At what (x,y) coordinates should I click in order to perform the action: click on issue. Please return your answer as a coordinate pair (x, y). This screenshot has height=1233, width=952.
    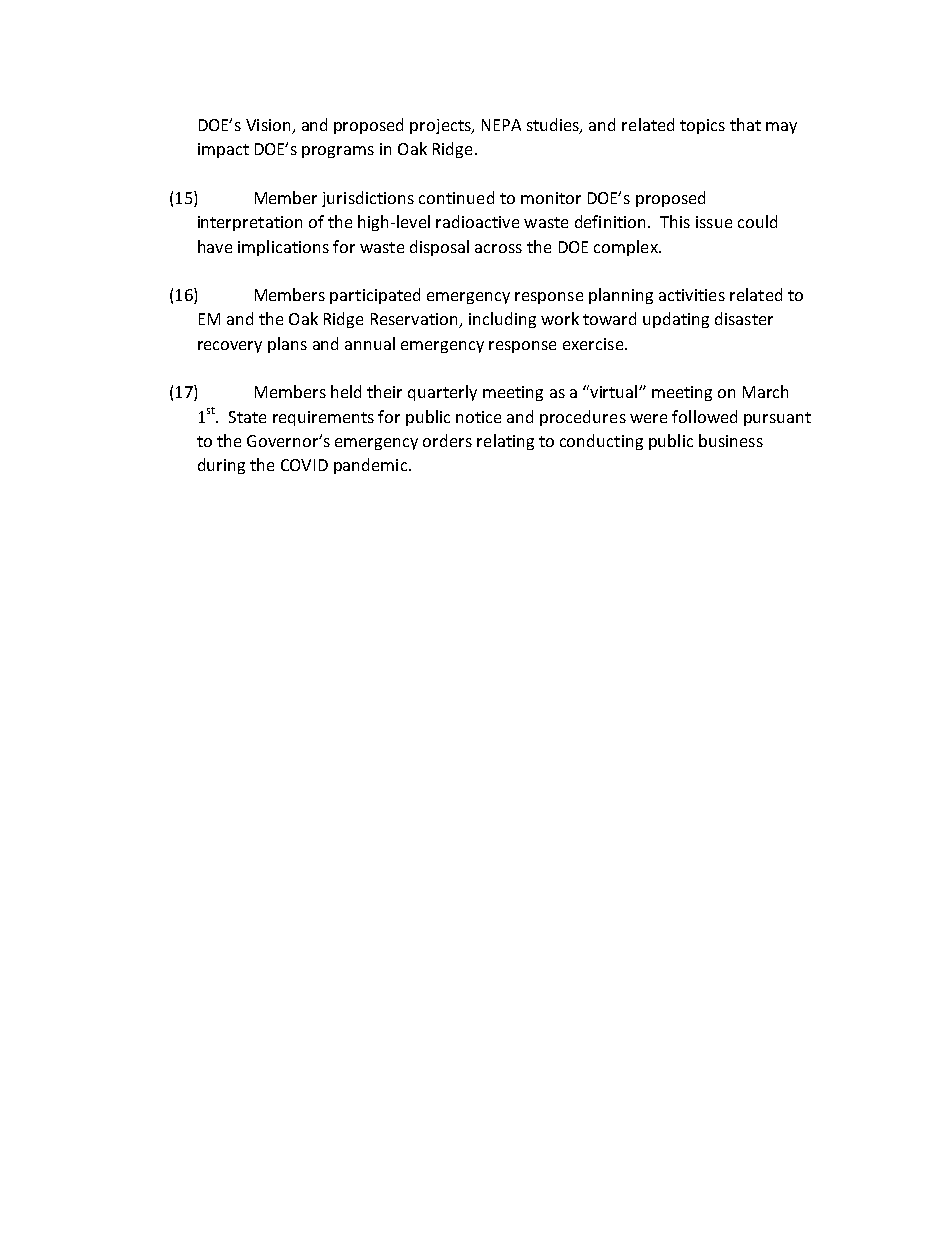
    Looking at the image, I should click on (714, 222).
